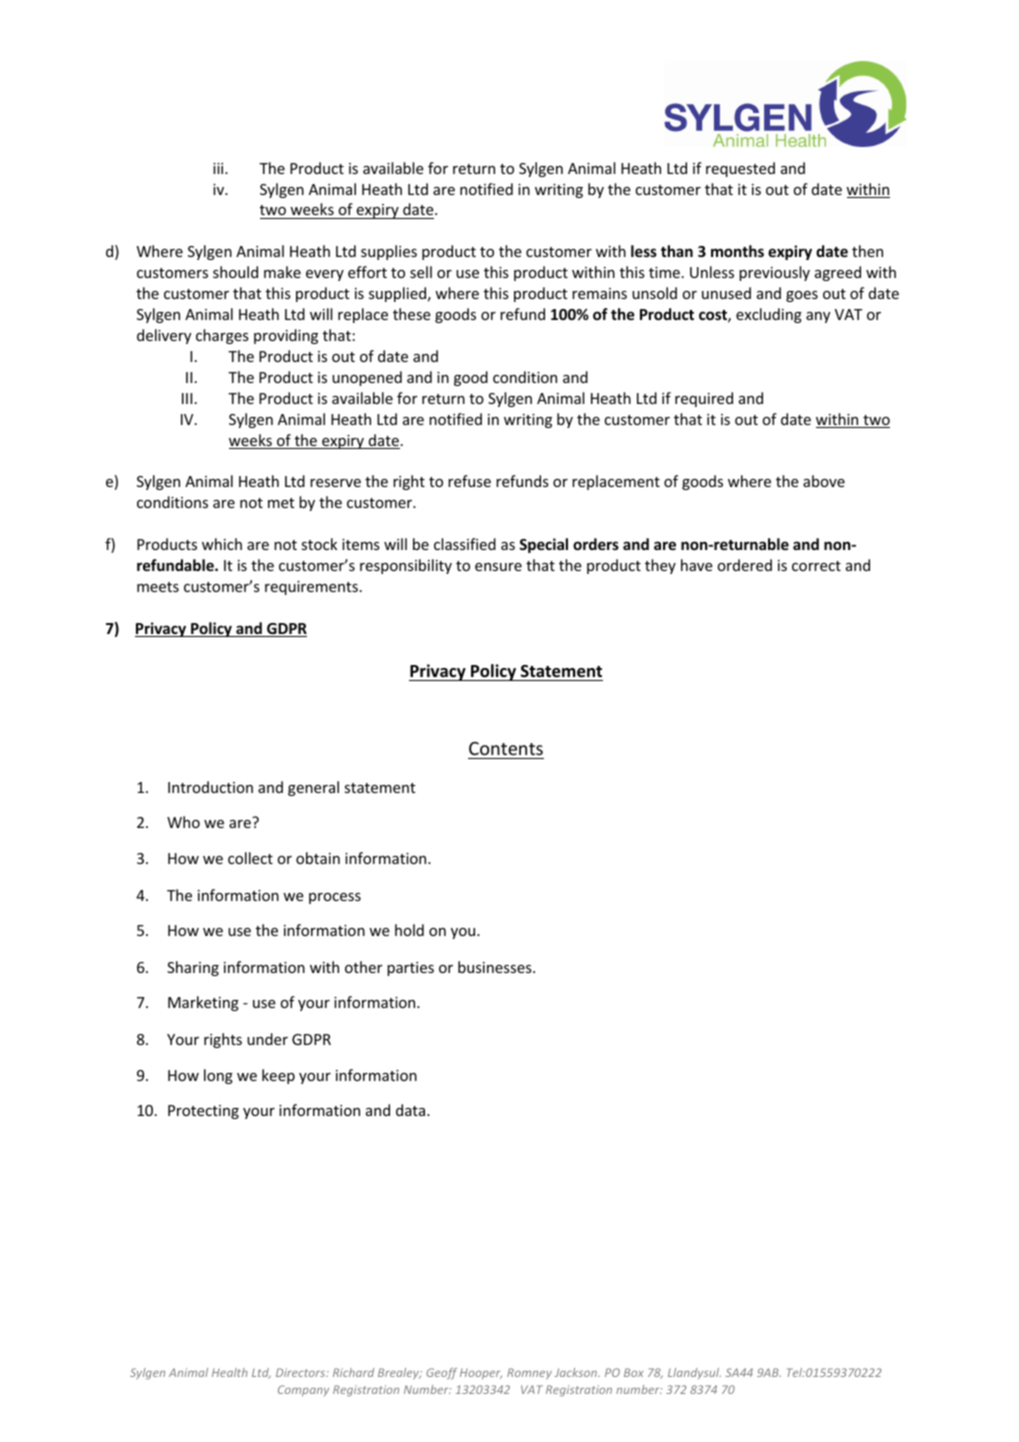  What do you see at coordinates (498, 567) in the page?
I see `ensure` at bounding box center [498, 567].
